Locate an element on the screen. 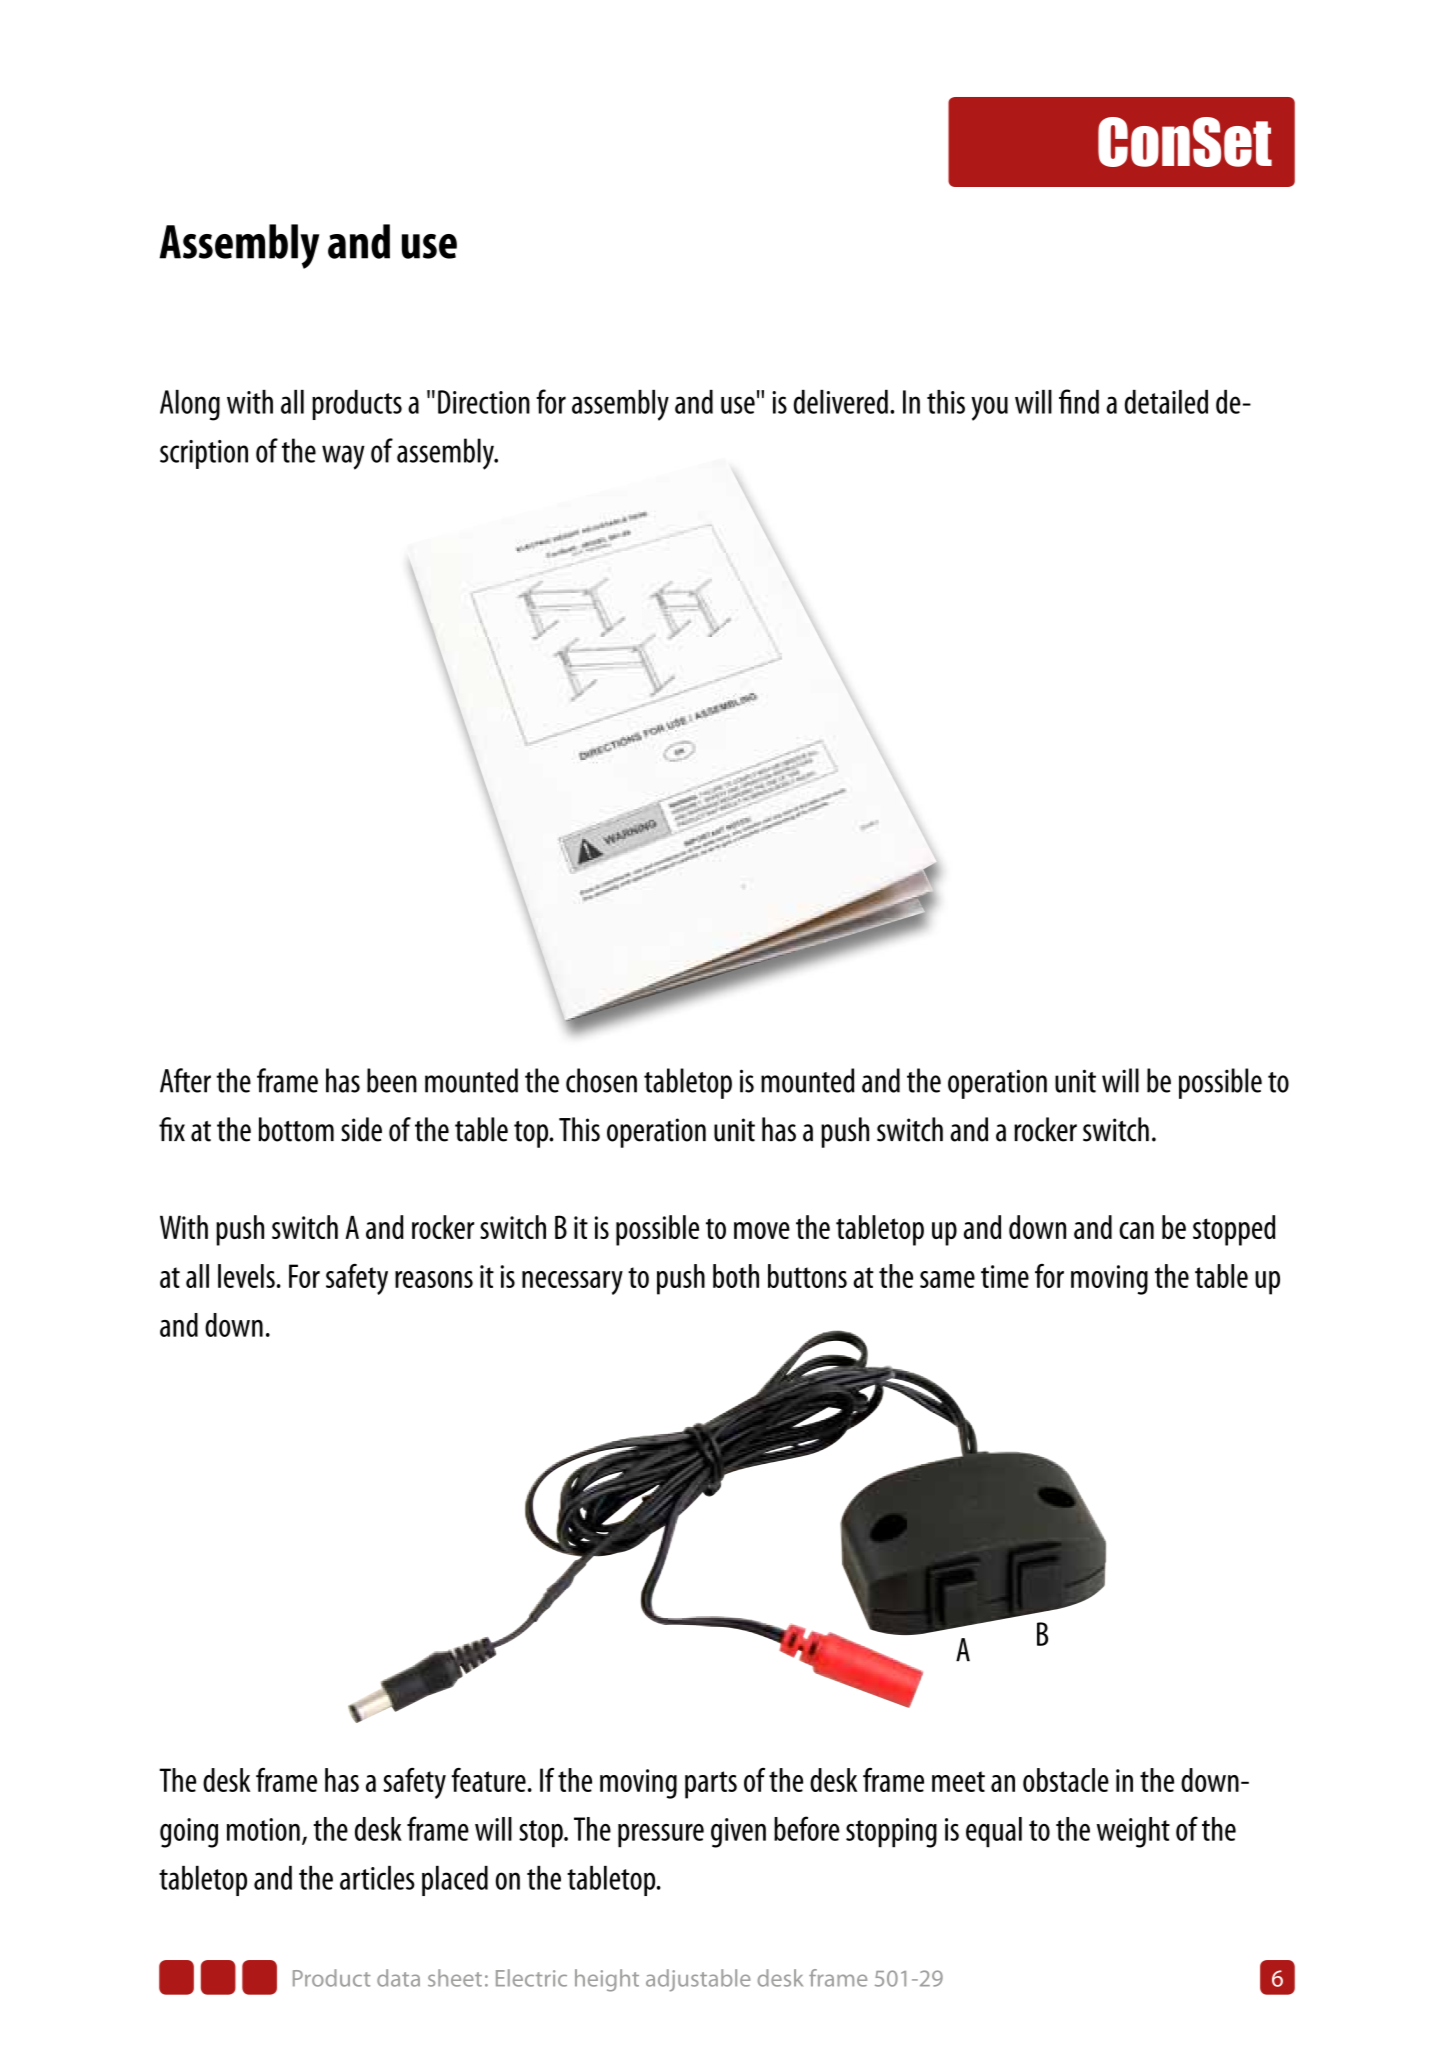 The height and width of the screenshot is (2057, 1454). height is located at coordinates (607, 1980).
